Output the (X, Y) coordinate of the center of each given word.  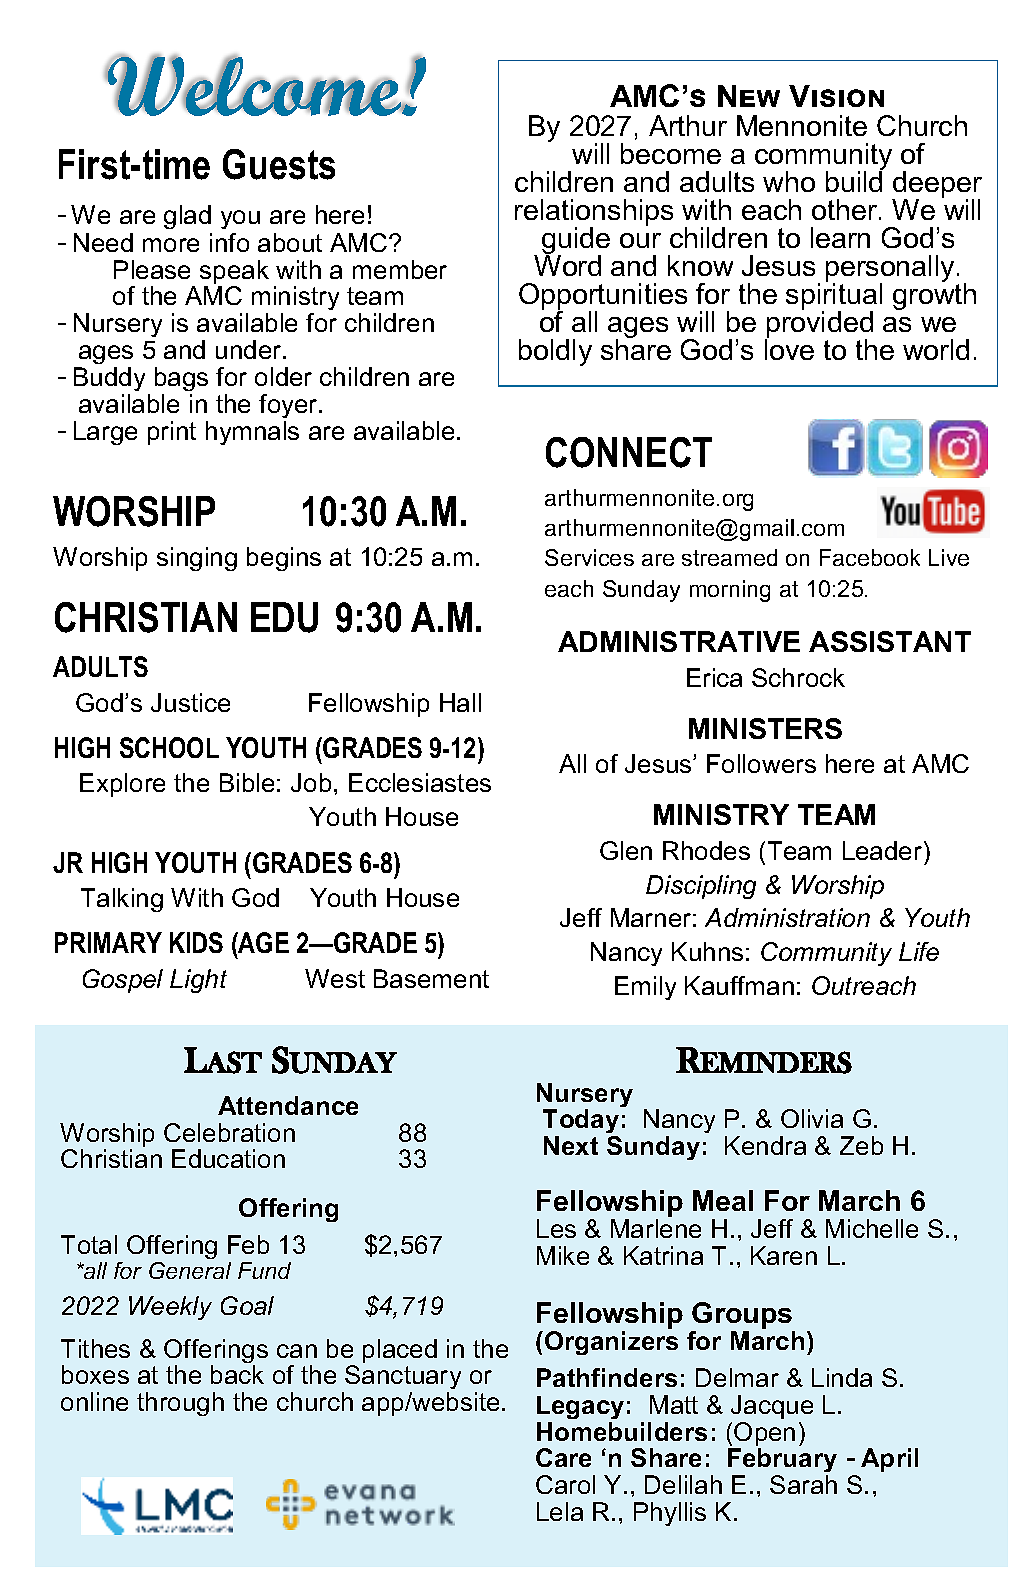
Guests (279, 164)
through (180, 1404)
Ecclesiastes (420, 782)
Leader (884, 850)
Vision (836, 96)
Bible (247, 782)
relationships (594, 213)
